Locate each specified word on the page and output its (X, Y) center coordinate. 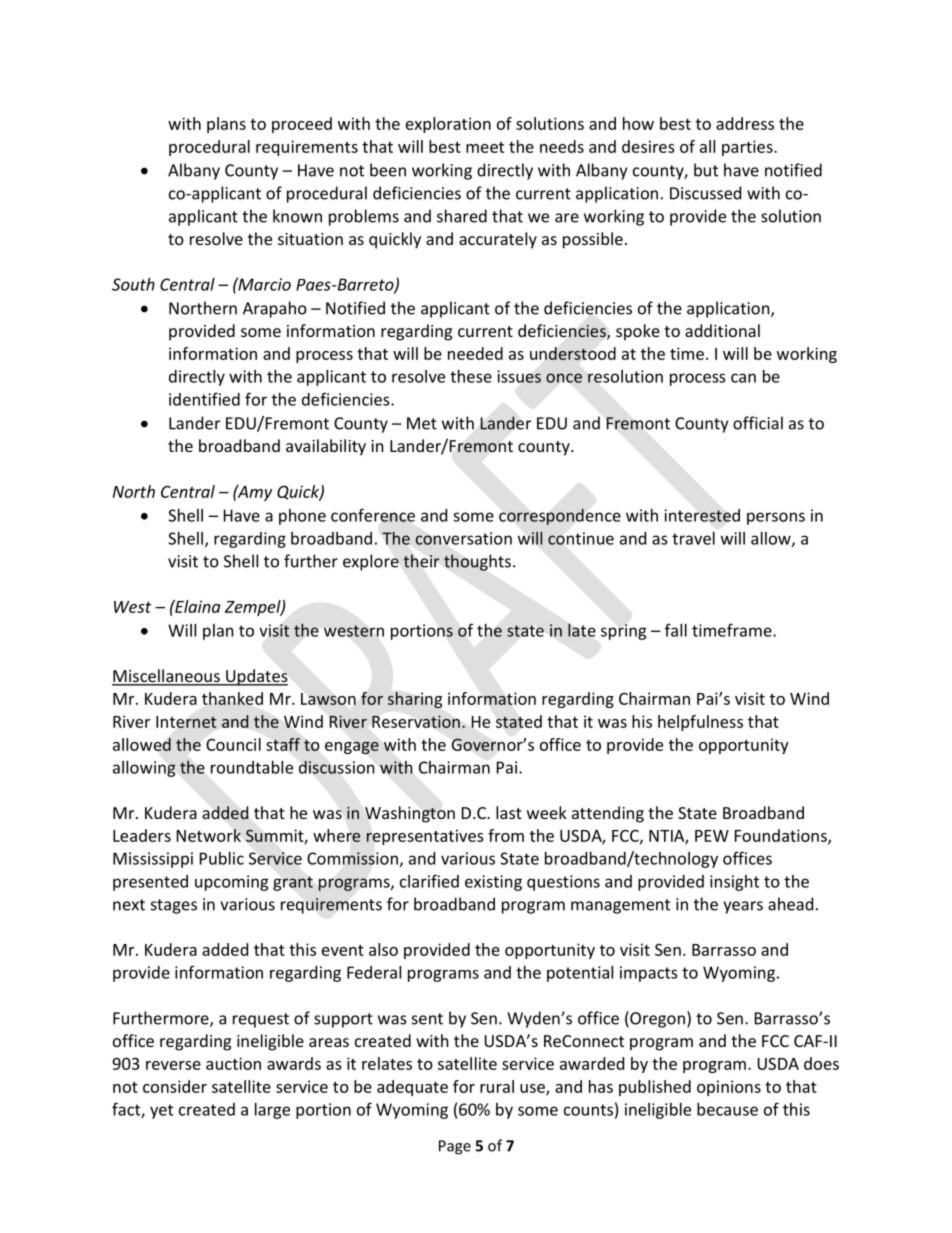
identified (204, 399)
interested (702, 515)
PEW (712, 836)
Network (209, 835)
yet (161, 1111)
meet (485, 147)
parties (748, 148)
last (509, 812)
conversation (463, 538)
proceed (302, 125)
